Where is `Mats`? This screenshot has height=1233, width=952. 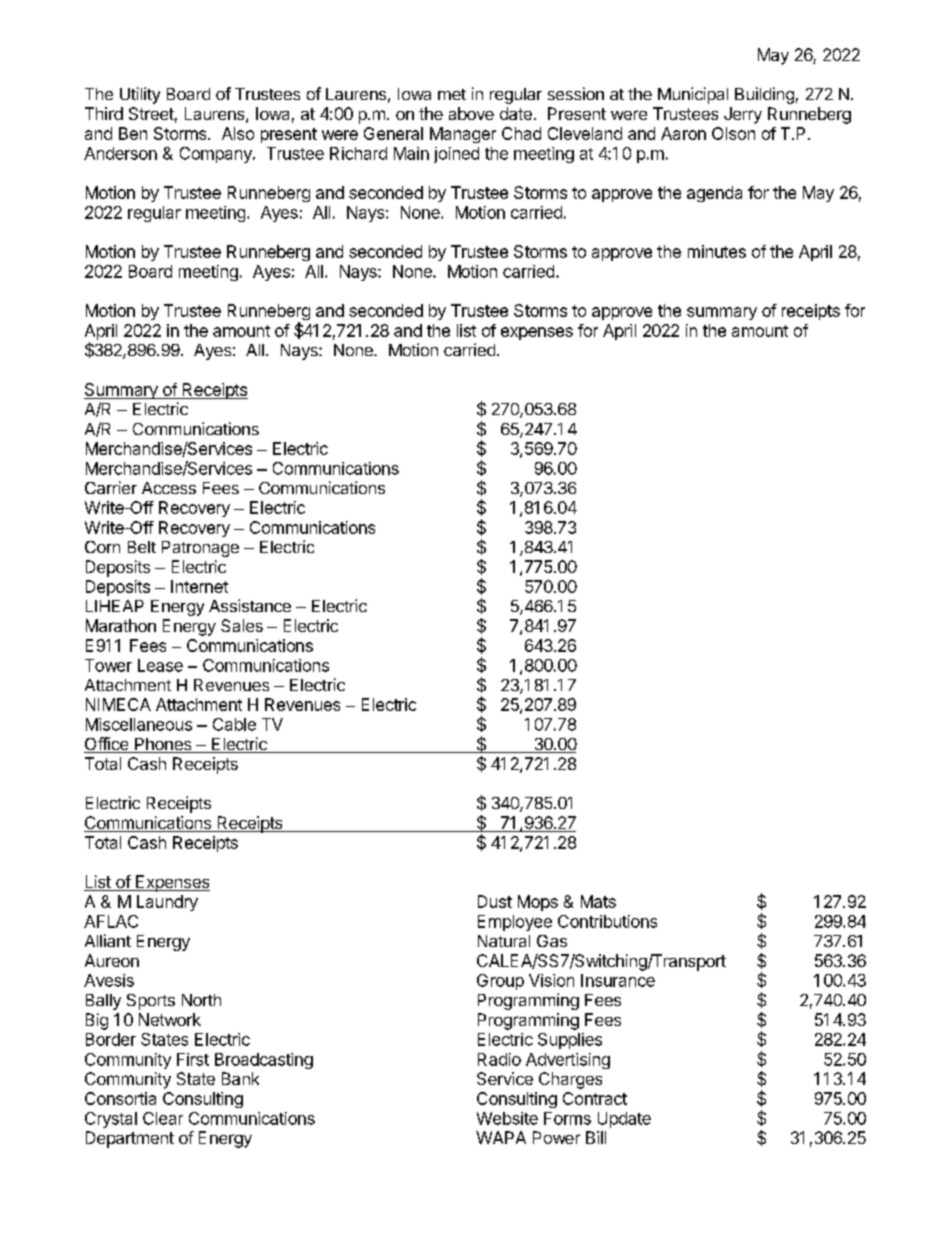
Mats is located at coordinates (598, 901).
